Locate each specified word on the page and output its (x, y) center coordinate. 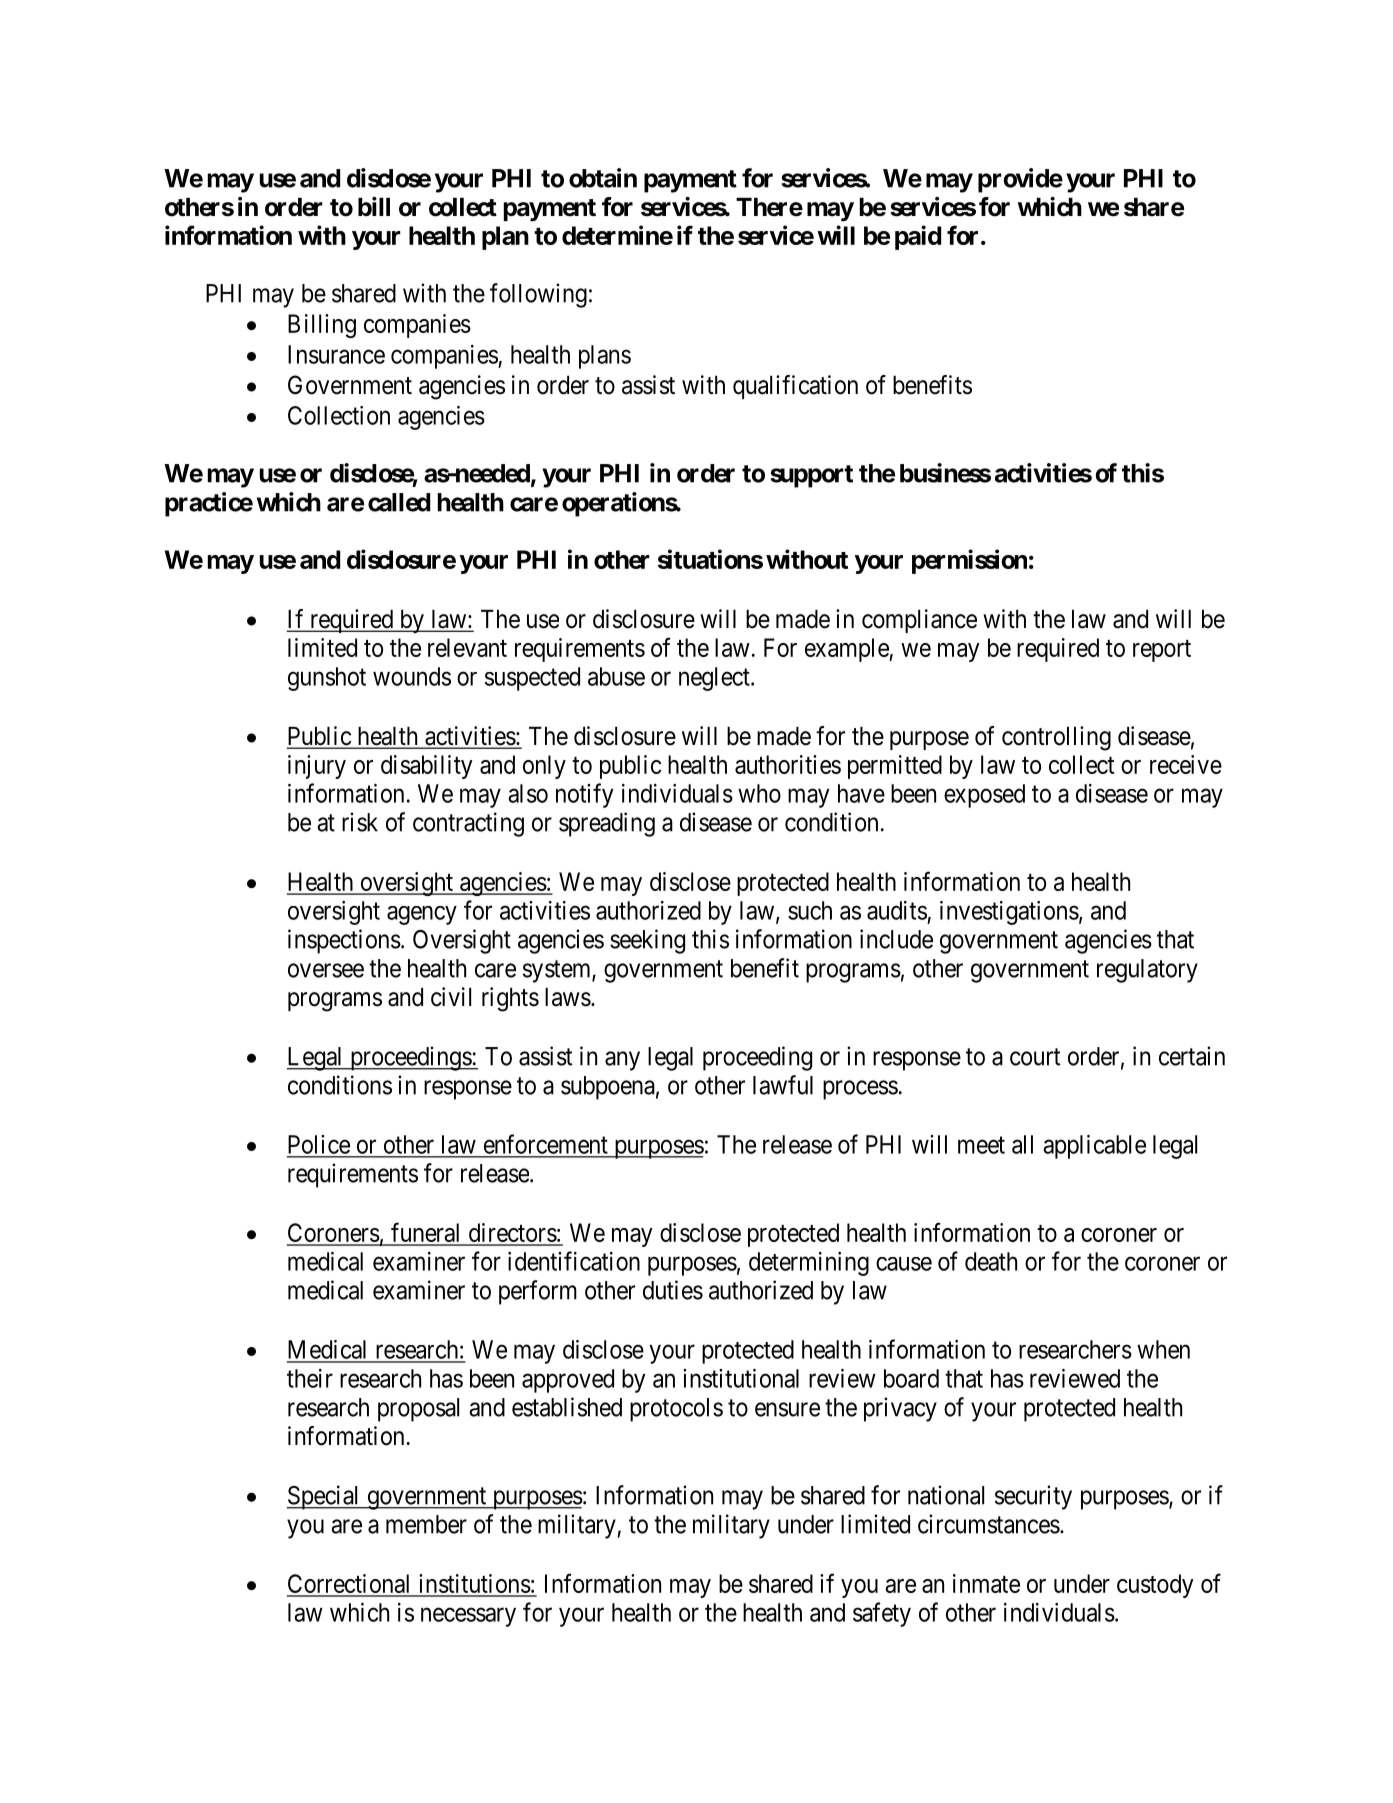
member (426, 1524)
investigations (1009, 913)
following (538, 295)
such (810, 910)
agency (422, 915)
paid (918, 237)
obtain (603, 178)
